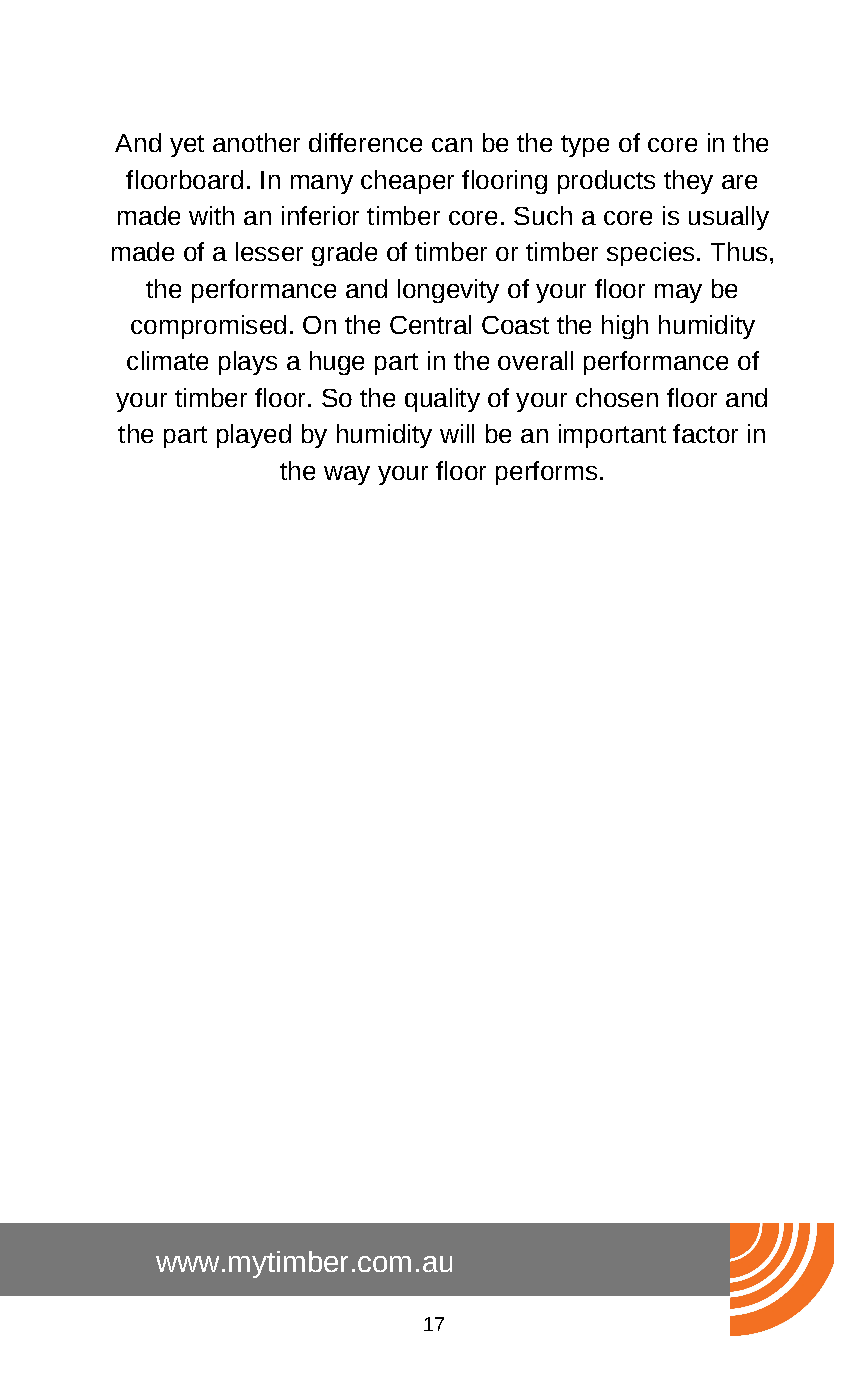 The height and width of the document is (1386, 868). What do you see at coordinates (448, 291) in the document?
I see `longevity` at bounding box center [448, 291].
